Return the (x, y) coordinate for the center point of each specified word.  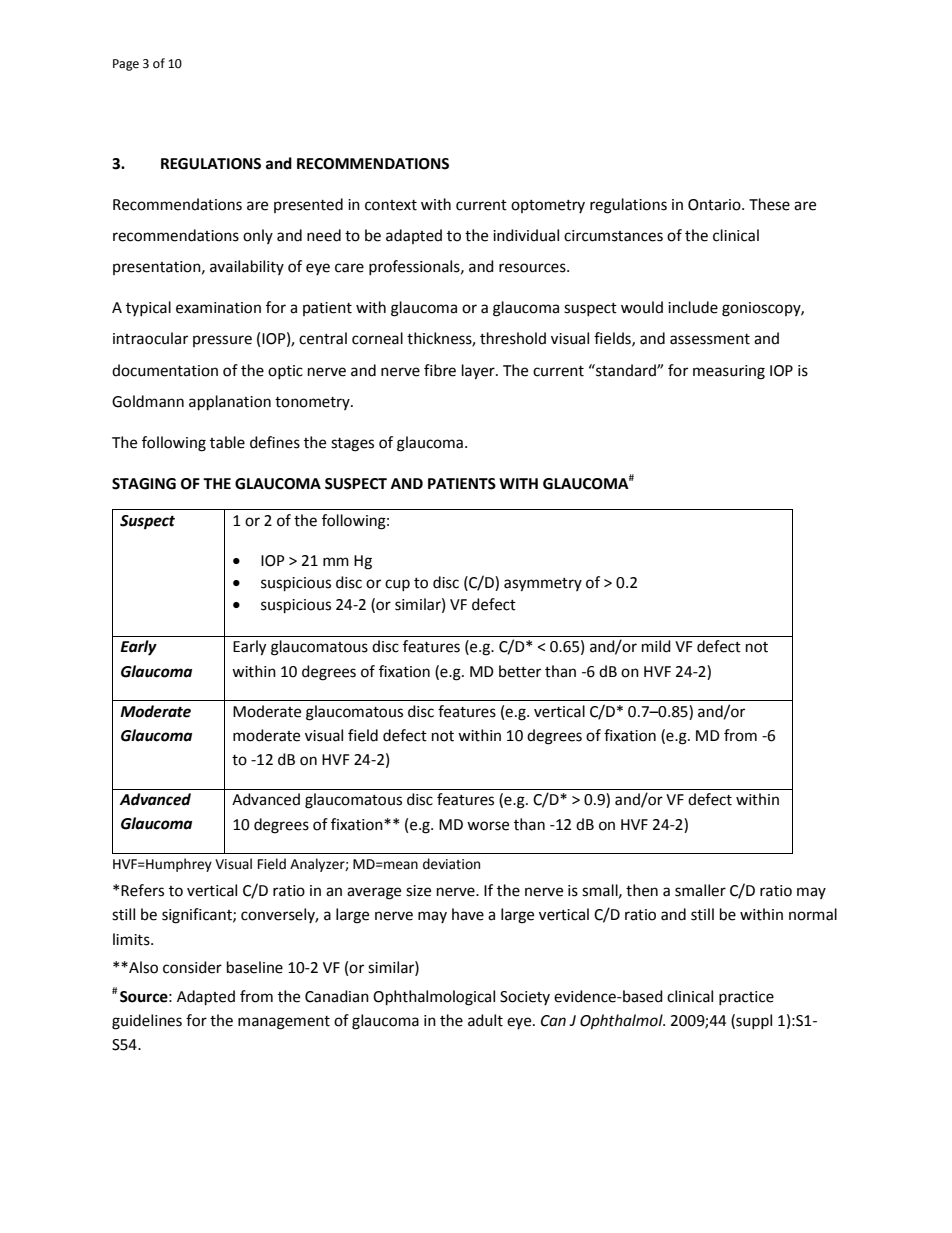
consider (192, 967)
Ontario (715, 205)
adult (485, 1020)
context (391, 205)
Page (126, 65)
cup (397, 585)
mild (656, 646)
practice (746, 998)
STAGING (144, 484)
